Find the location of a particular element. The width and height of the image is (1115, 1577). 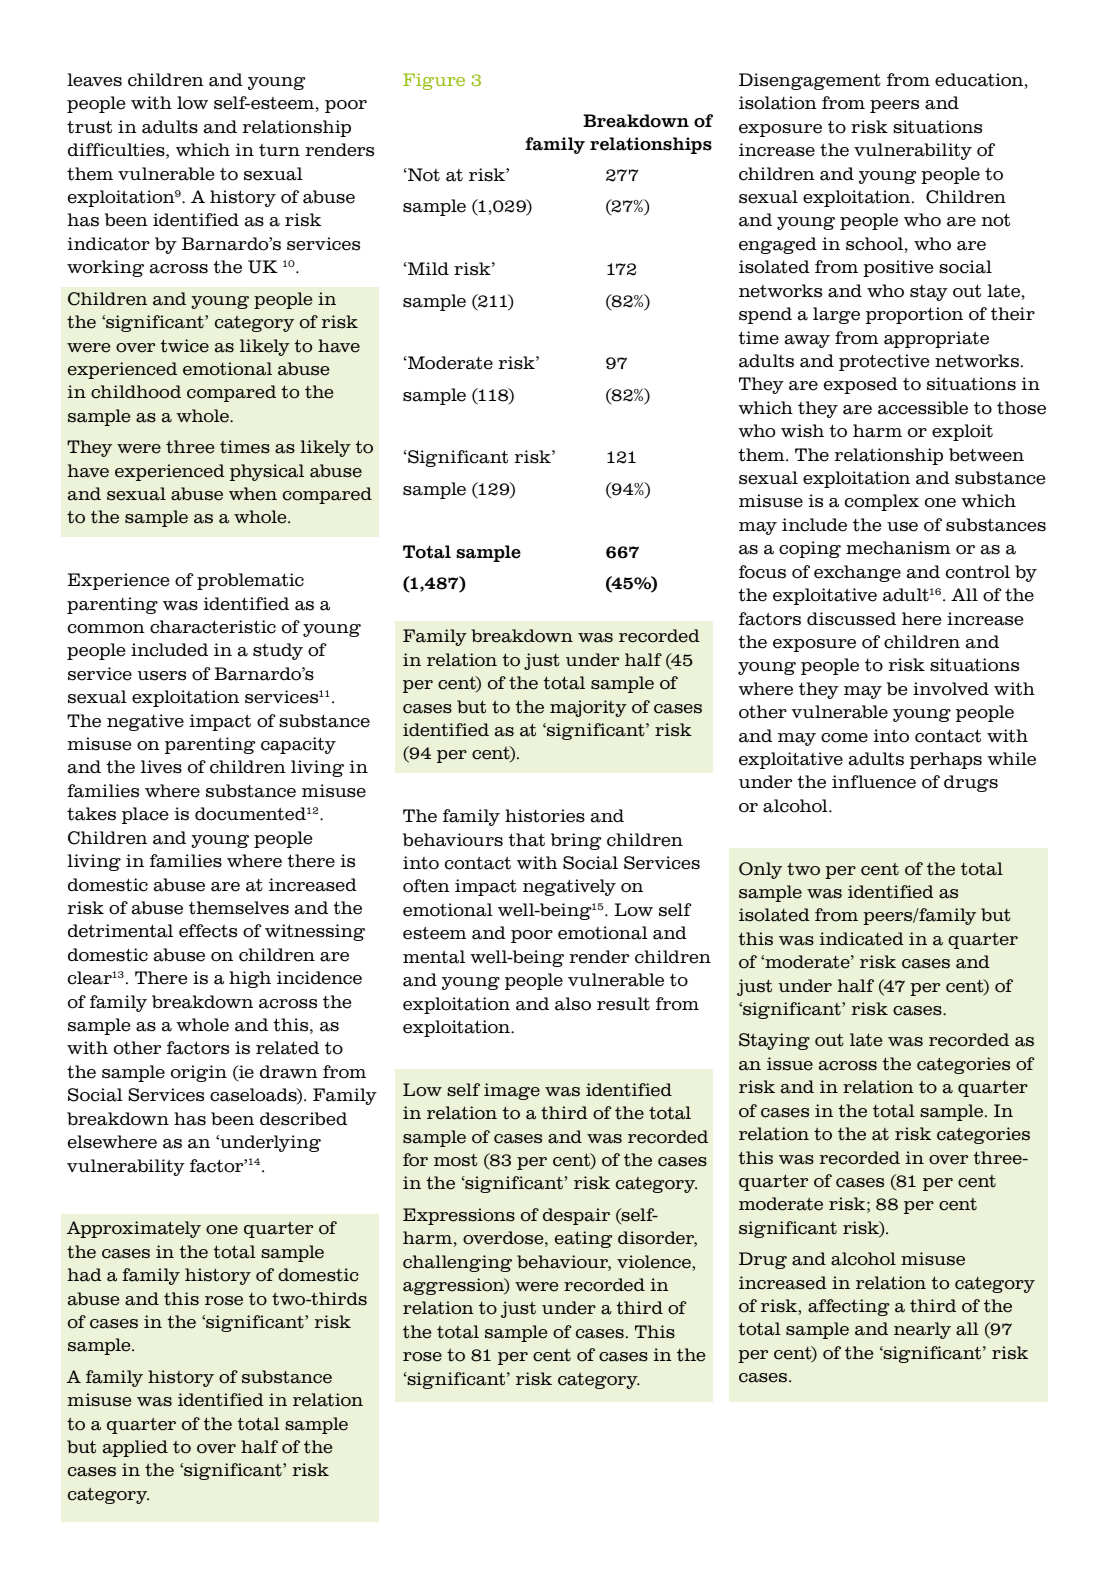

lives is located at coordinates (161, 767).
